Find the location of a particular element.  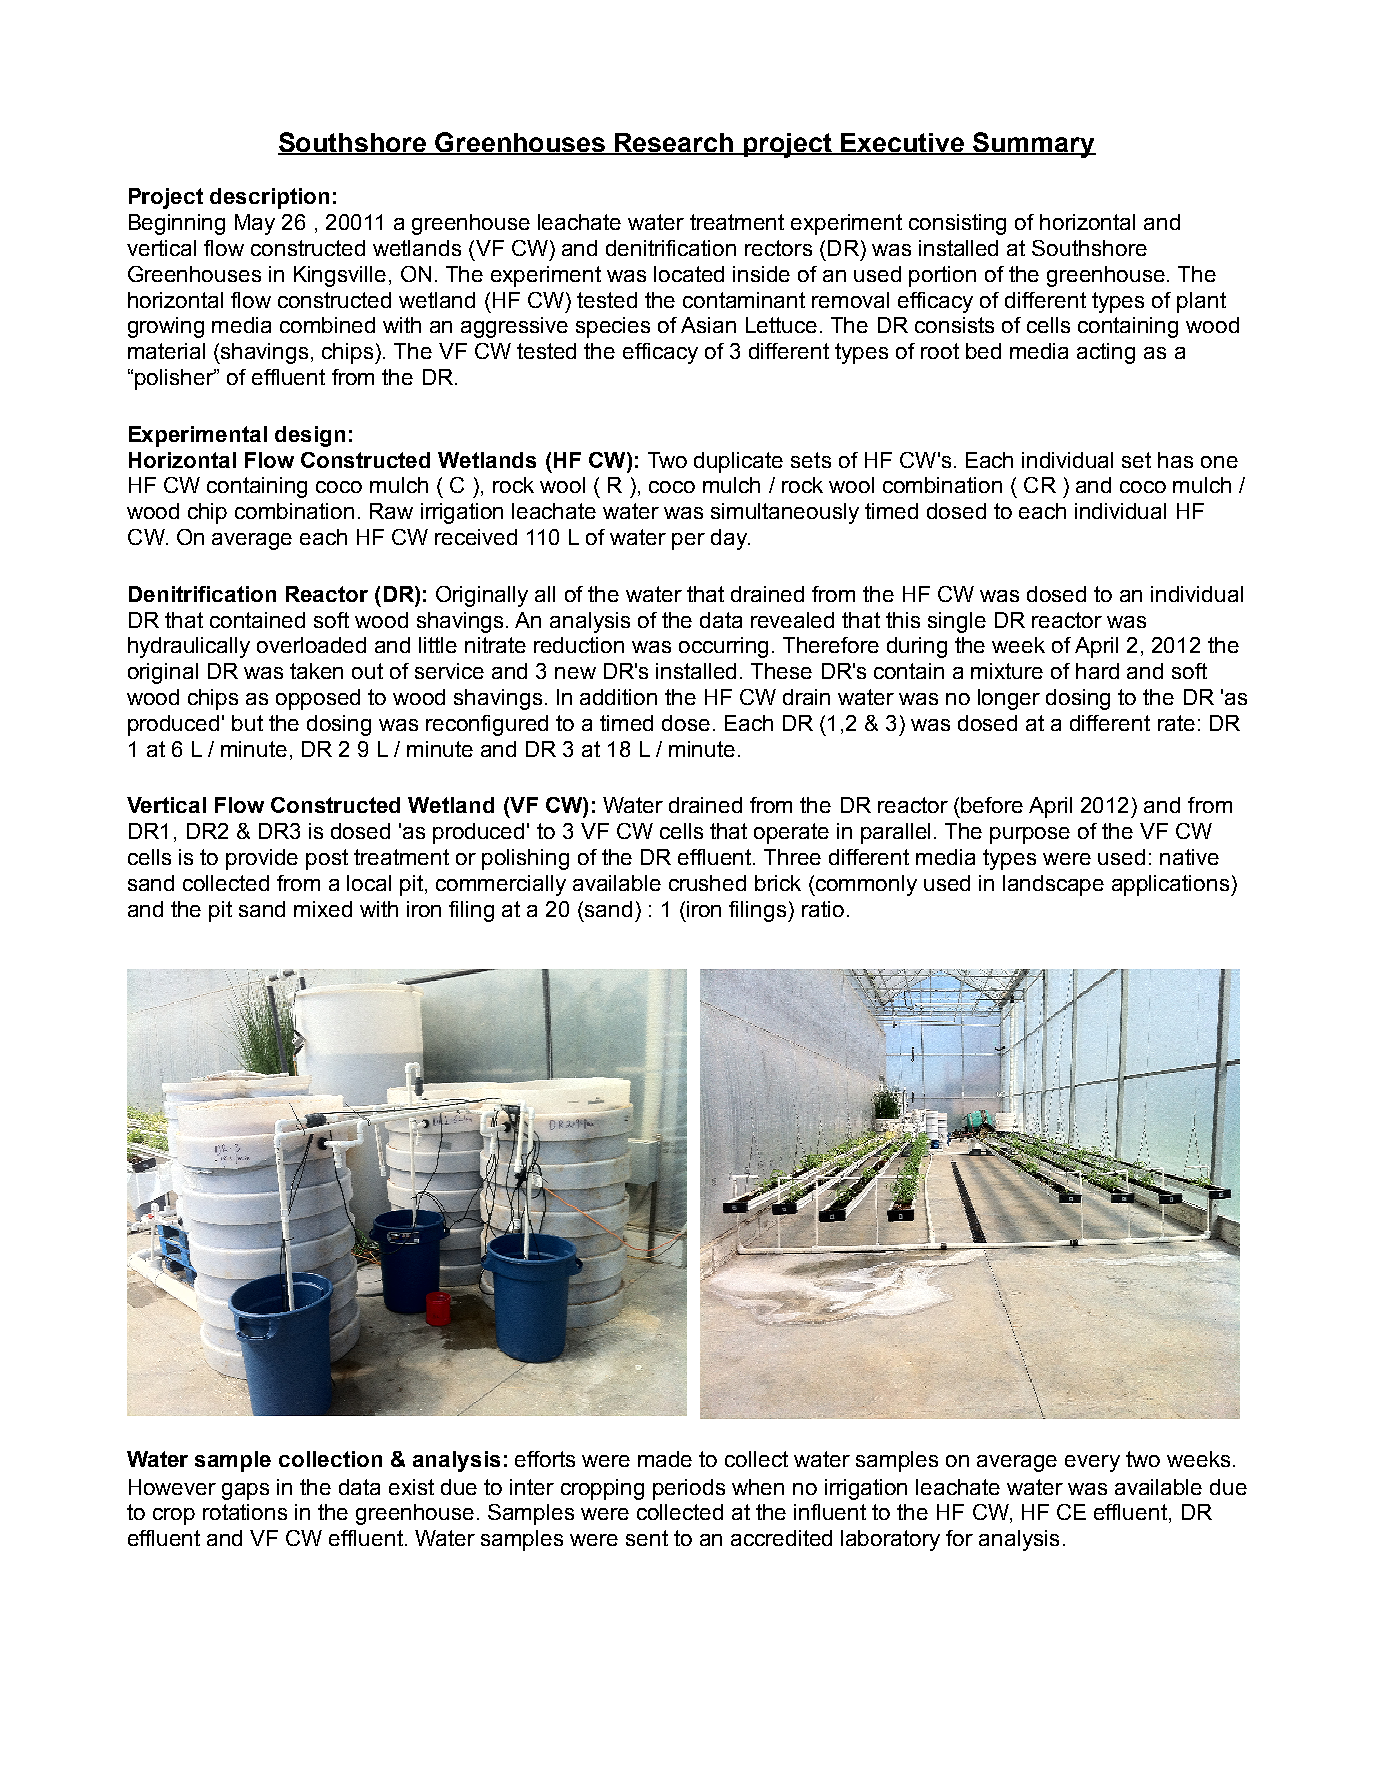

landscape is located at coordinates (1053, 885).
